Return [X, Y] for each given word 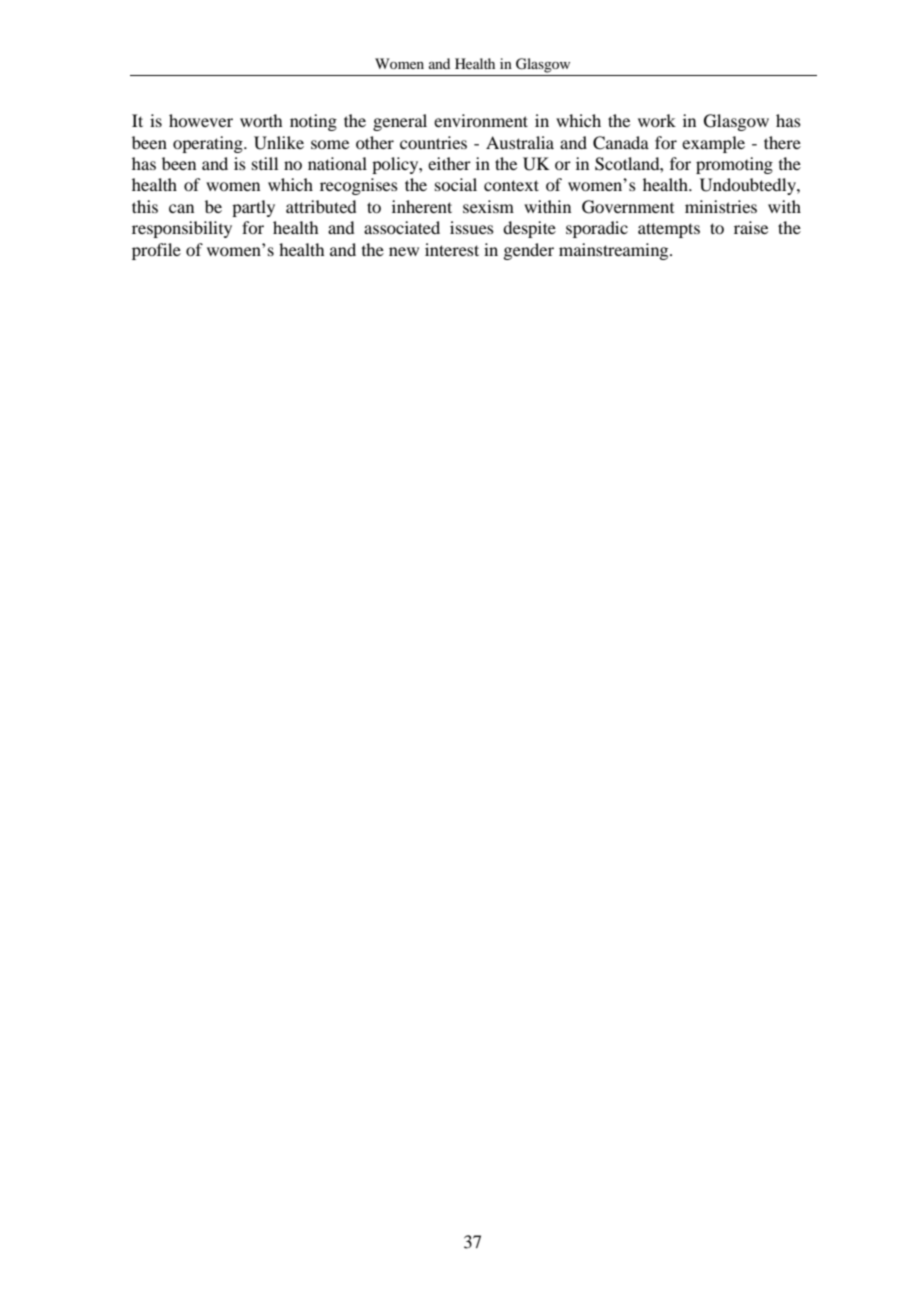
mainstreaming [615, 251]
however [201, 120]
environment [481, 120]
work [657, 120]
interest [452, 249]
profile [156, 251]
